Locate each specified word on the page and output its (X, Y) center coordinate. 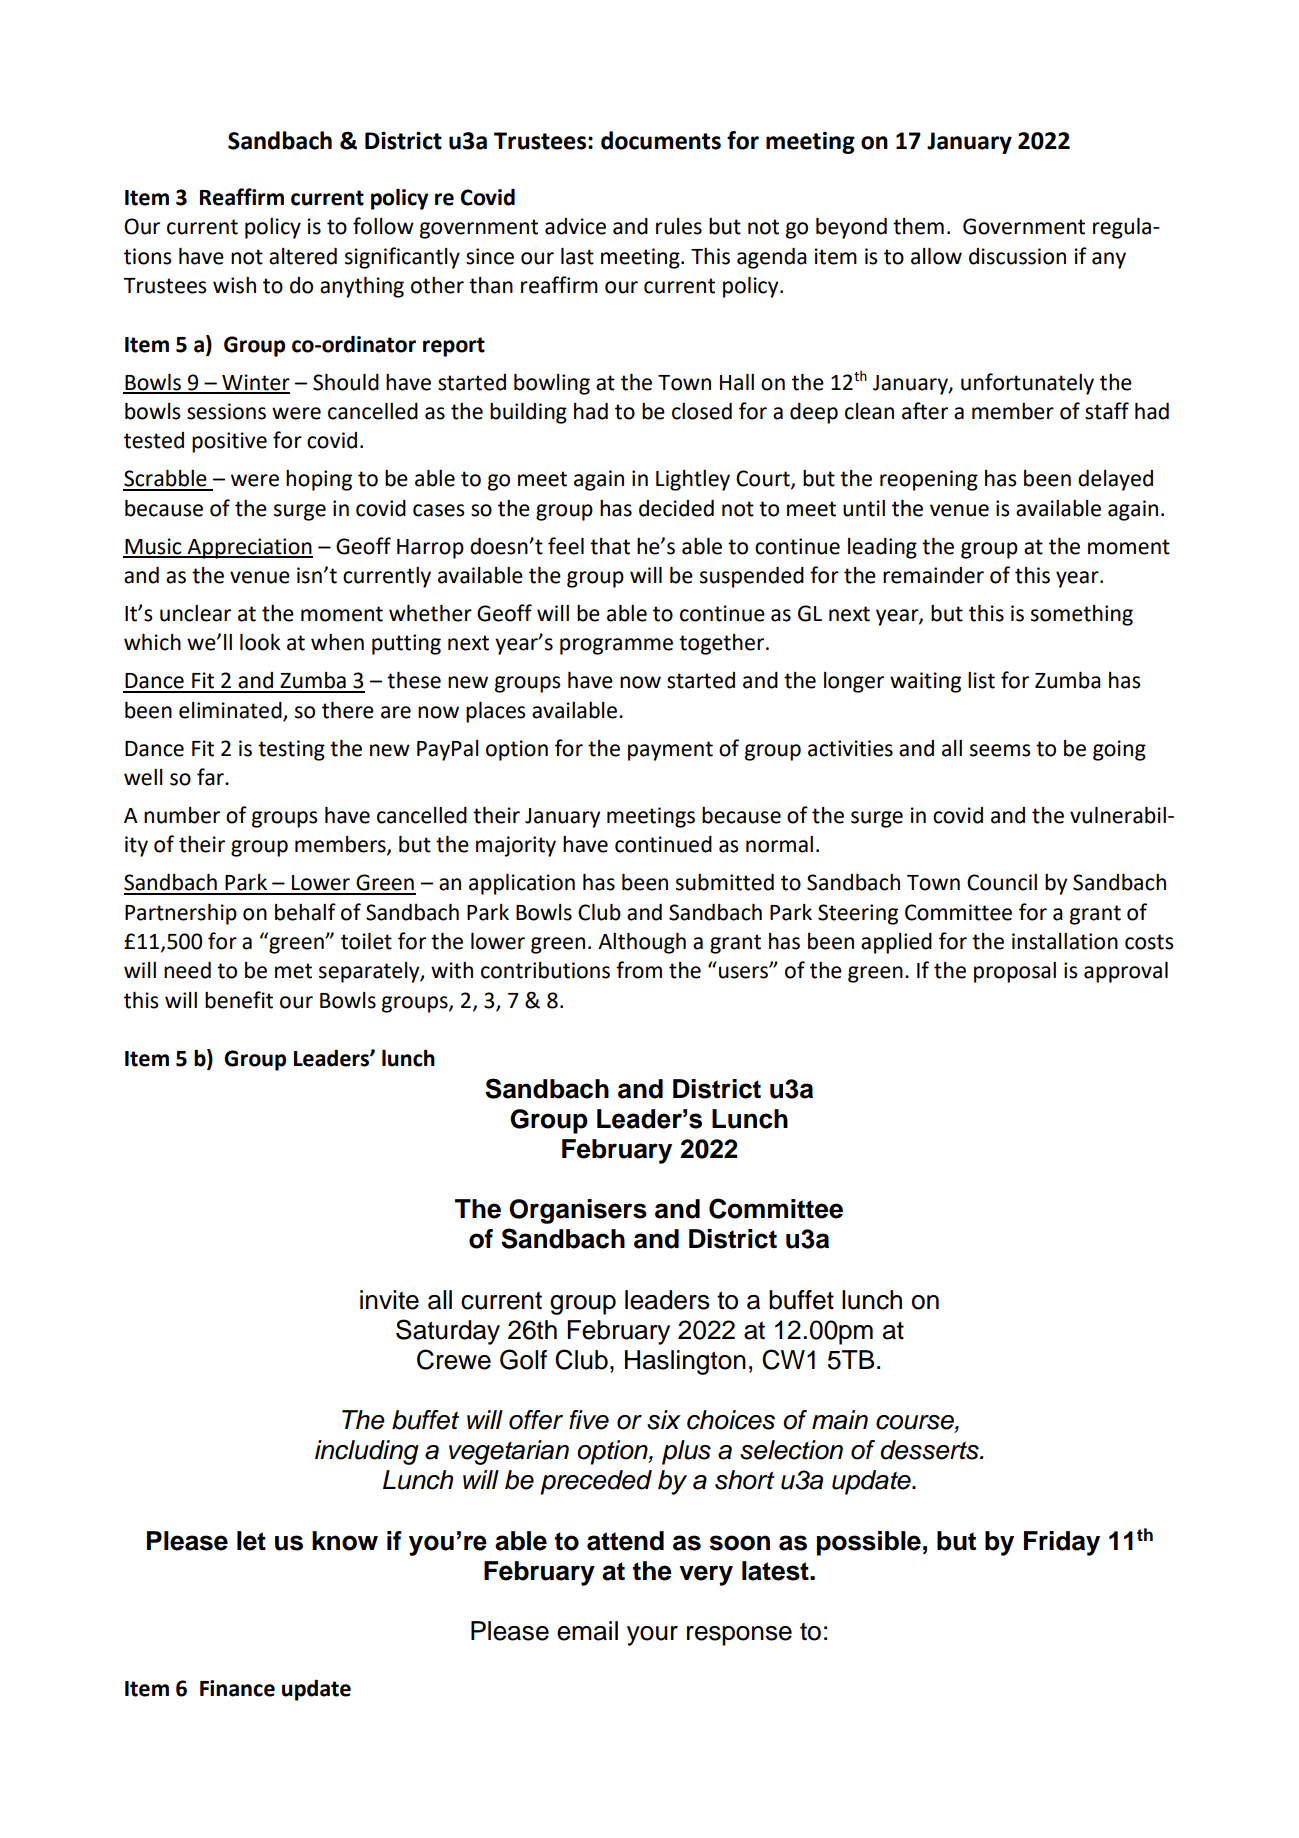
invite (389, 1300)
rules (679, 226)
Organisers (578, 1211)
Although (642, 943)
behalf (305, 912)
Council (1002, 882)
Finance (237, 1688)
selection (791, 1450)
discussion (1017, 256)
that (610, 546)
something (1082, 615)
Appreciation (249, 548)
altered (303, 256)
